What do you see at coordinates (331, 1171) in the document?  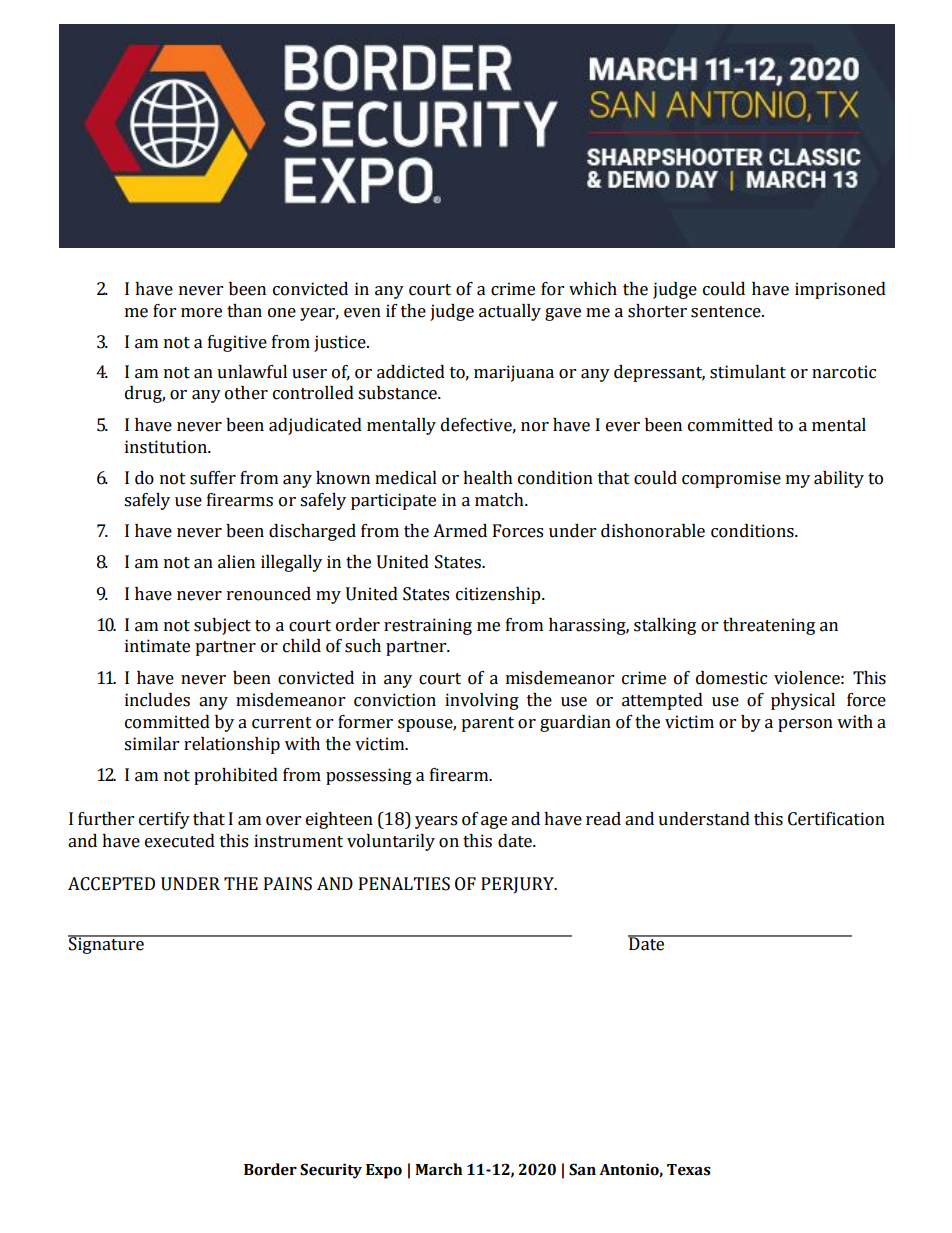 I see `Security` at bounding box center [331, 1171].
